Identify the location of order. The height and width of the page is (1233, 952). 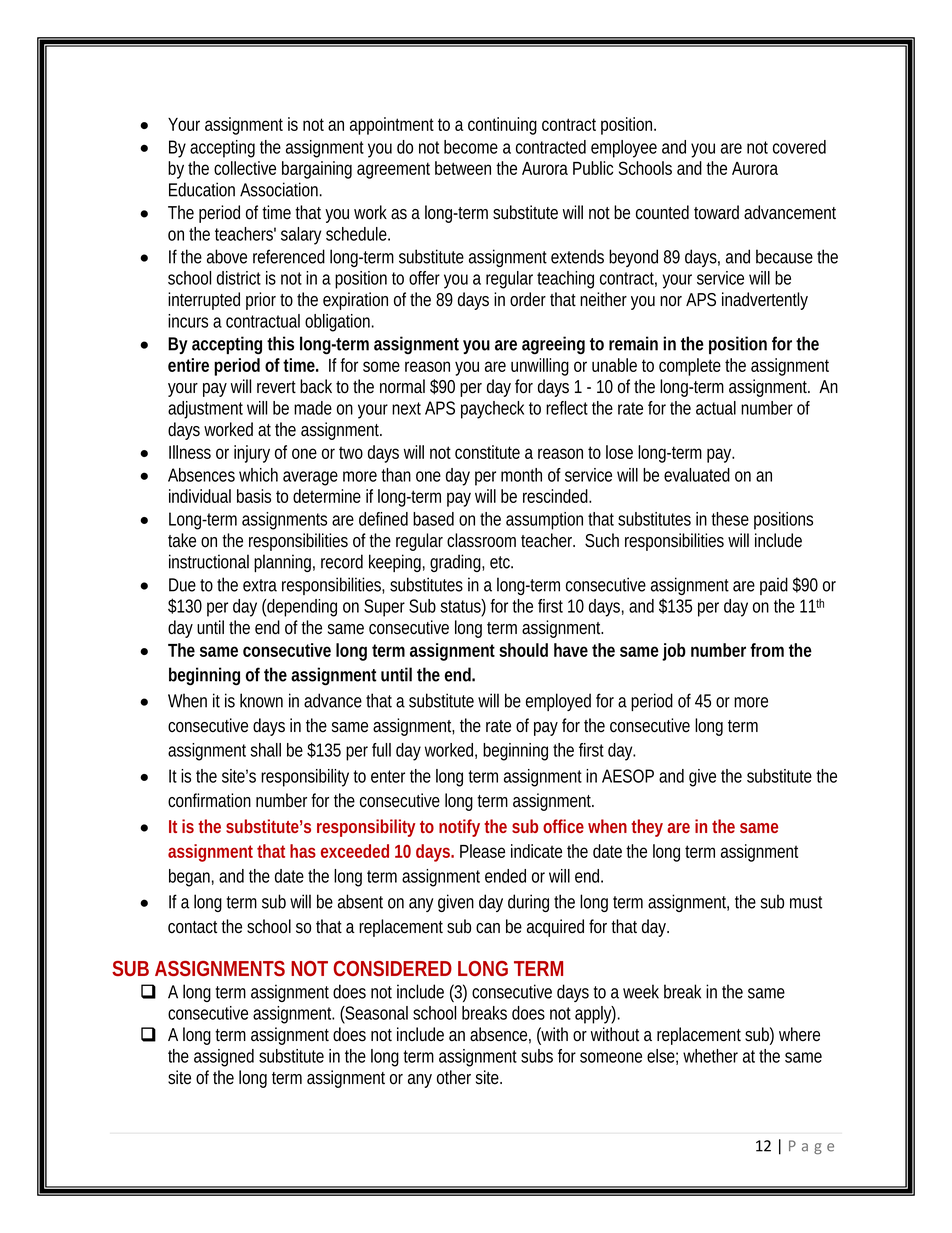
(528, 299).
